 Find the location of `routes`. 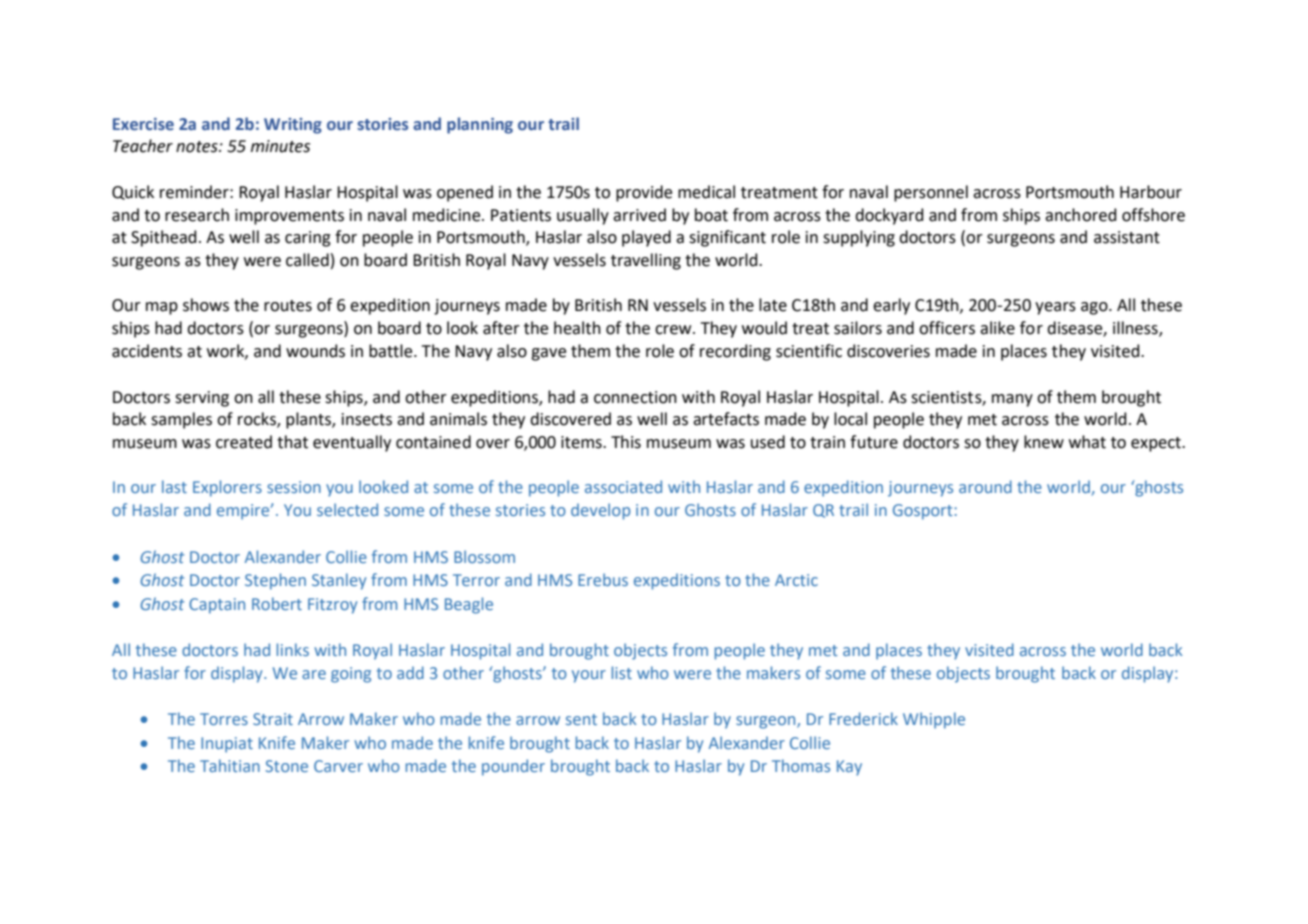

routes is located at coordinates (288, 306).
